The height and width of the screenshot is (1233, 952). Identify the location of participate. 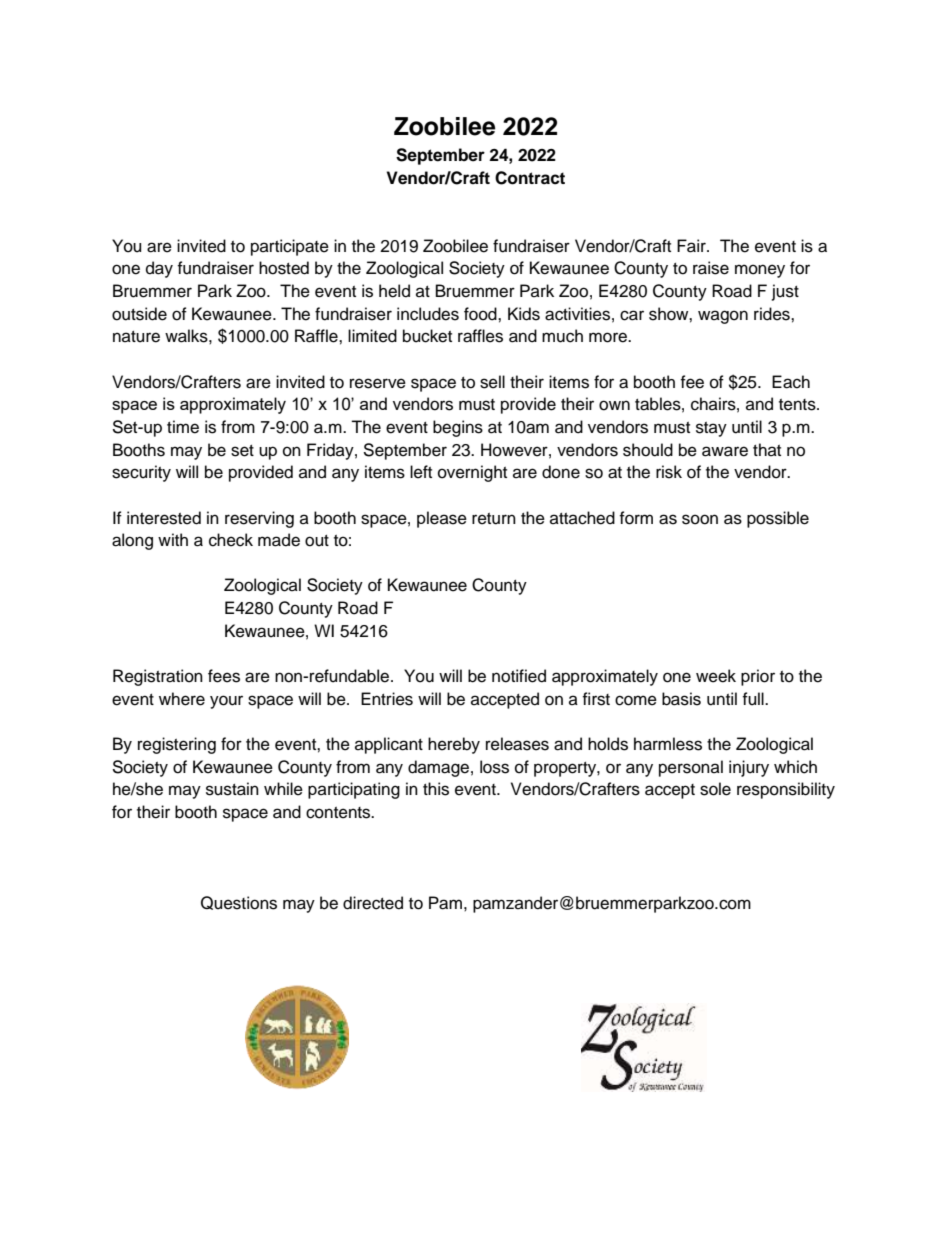
(290, 247).
